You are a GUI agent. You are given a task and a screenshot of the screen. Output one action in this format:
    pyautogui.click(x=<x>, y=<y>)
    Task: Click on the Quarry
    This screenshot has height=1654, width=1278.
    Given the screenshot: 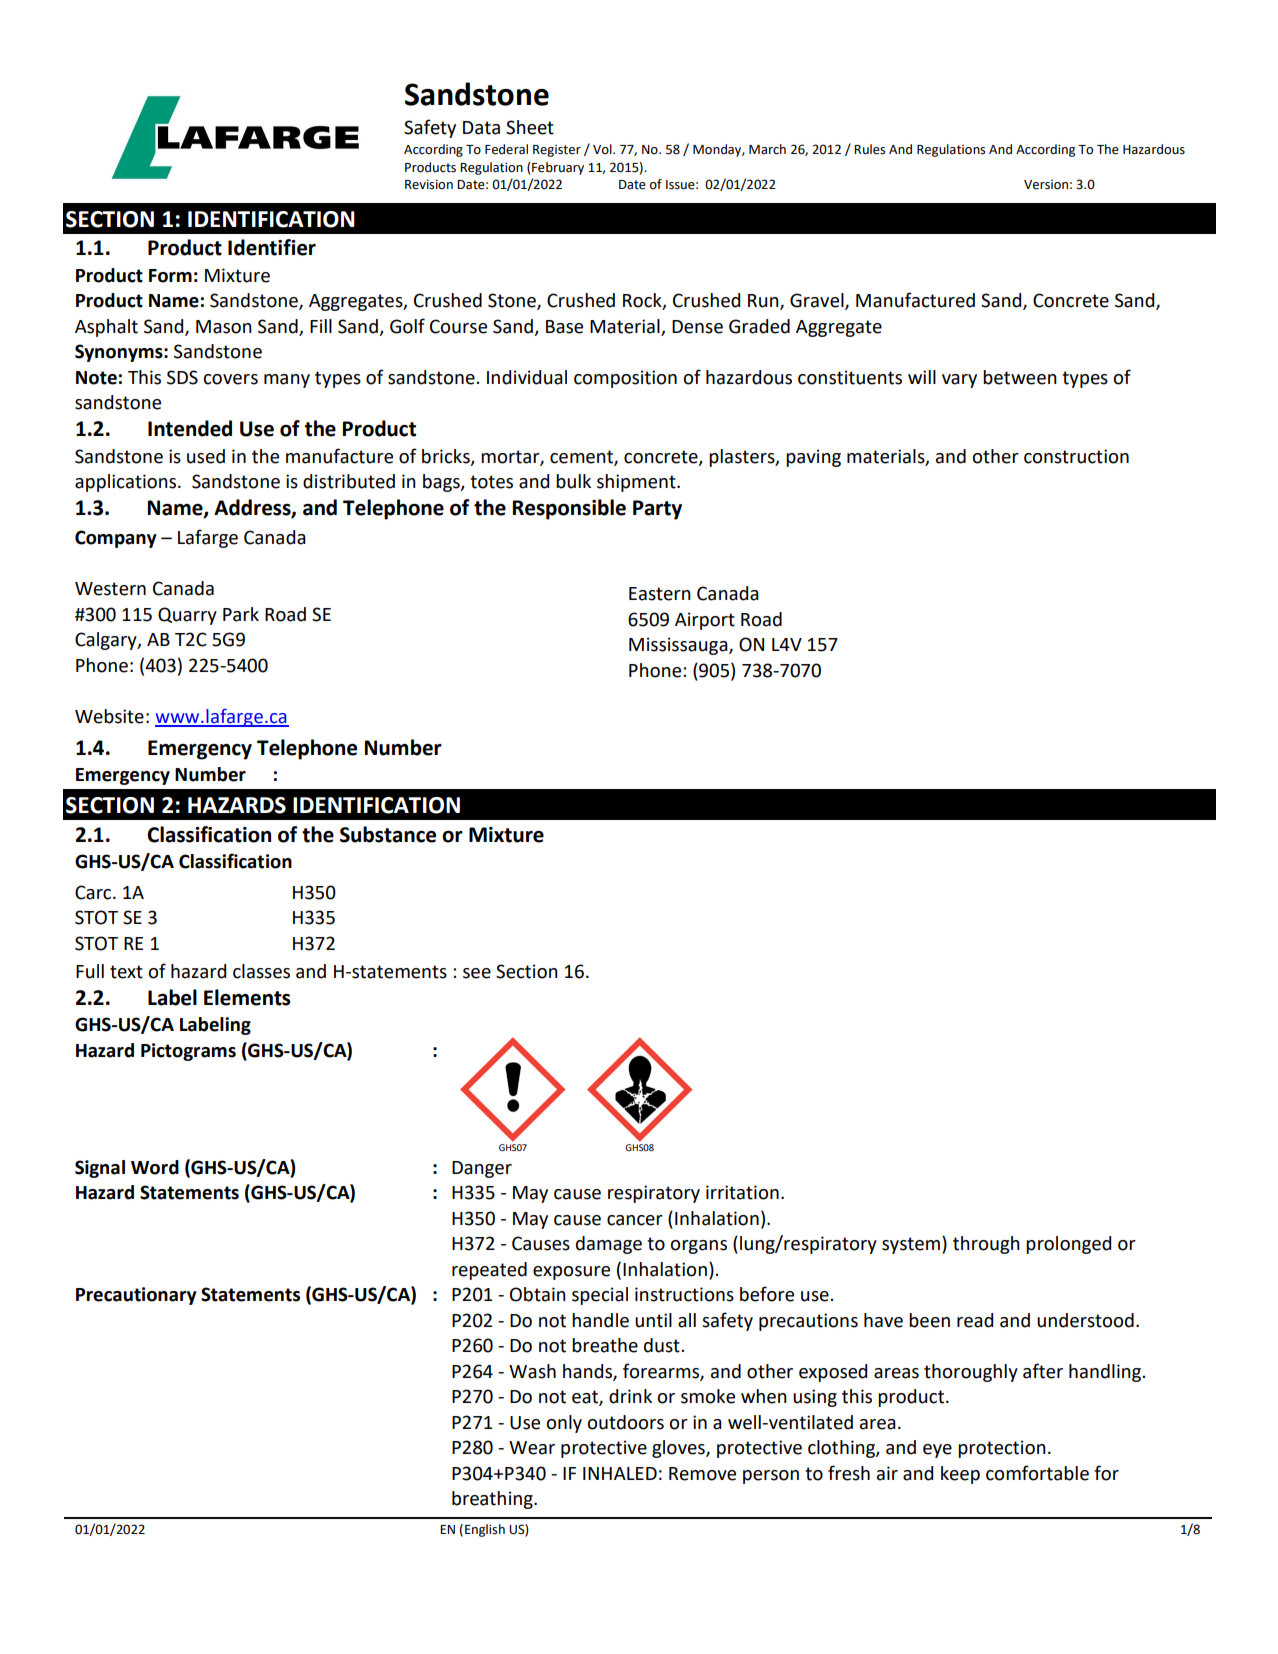 What is the action you would take?
    pyautogui.click(x=187, y=616)
